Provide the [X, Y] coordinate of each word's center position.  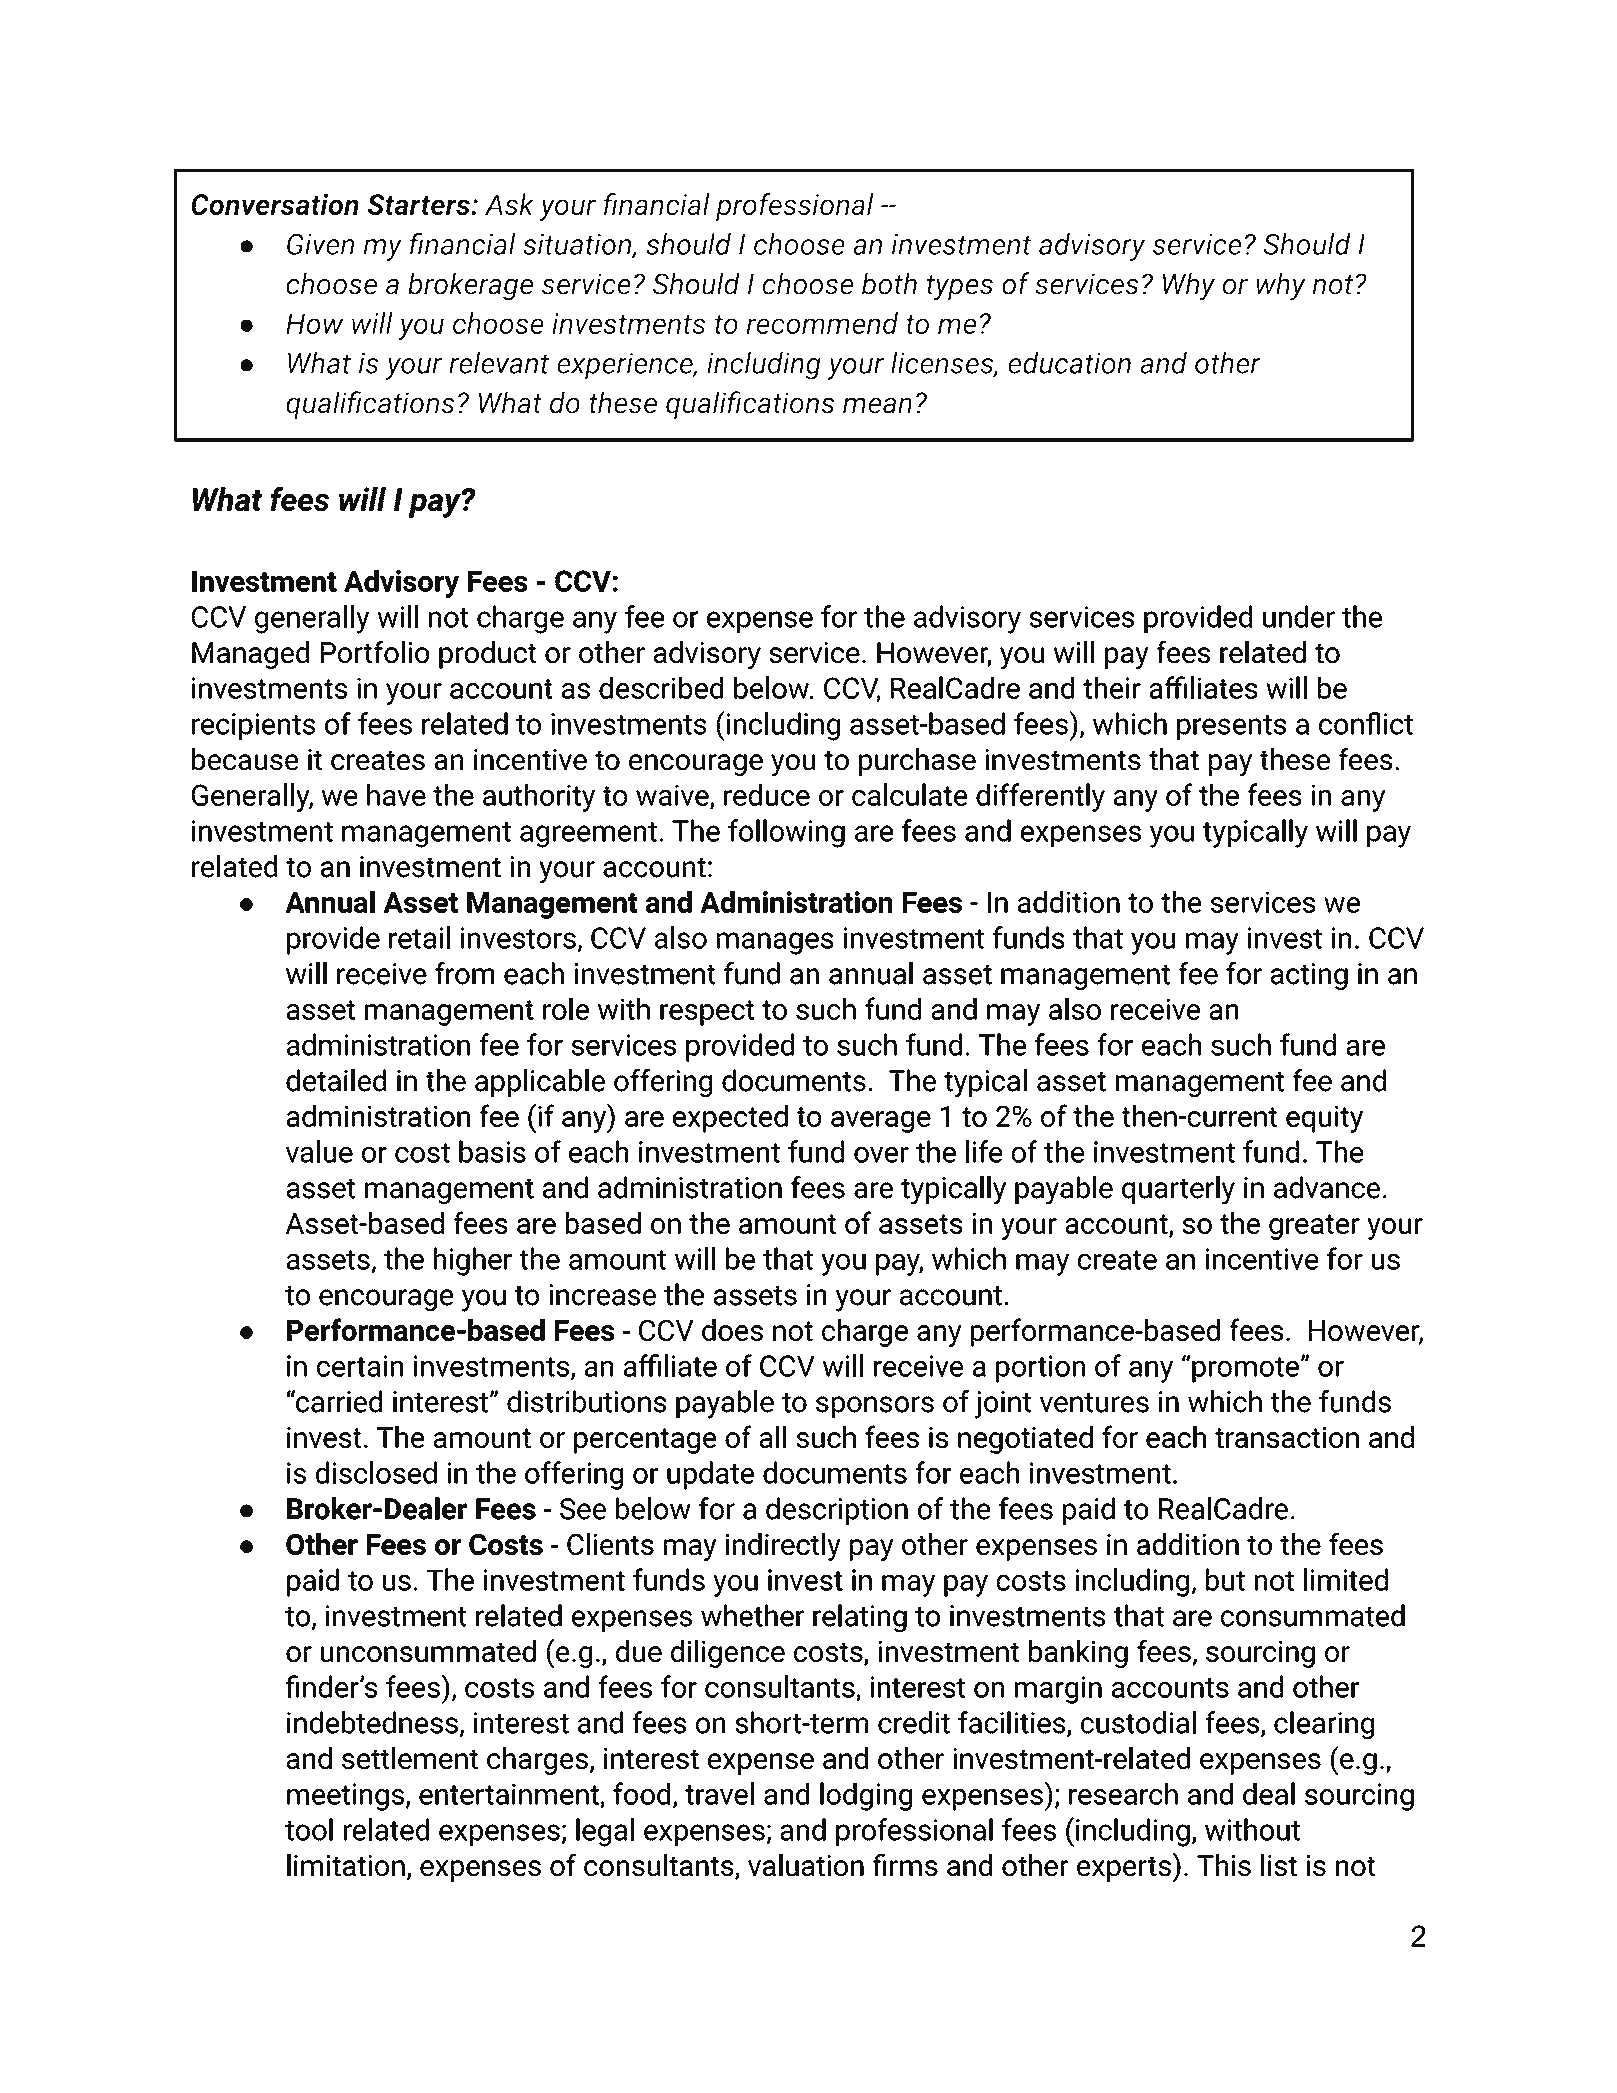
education [1069, 363]
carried [338, 1401]
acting [1309, 976]
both [889, 283]
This [1224, 1865]
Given [320, 244]
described [661, 688]
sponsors [875, 1407]
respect [707, 1013]
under [1299, 616]
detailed [336, 1080]
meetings [345, 1797]
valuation [806, 1865]
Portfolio [375, 652]
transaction [1287, 1437]
